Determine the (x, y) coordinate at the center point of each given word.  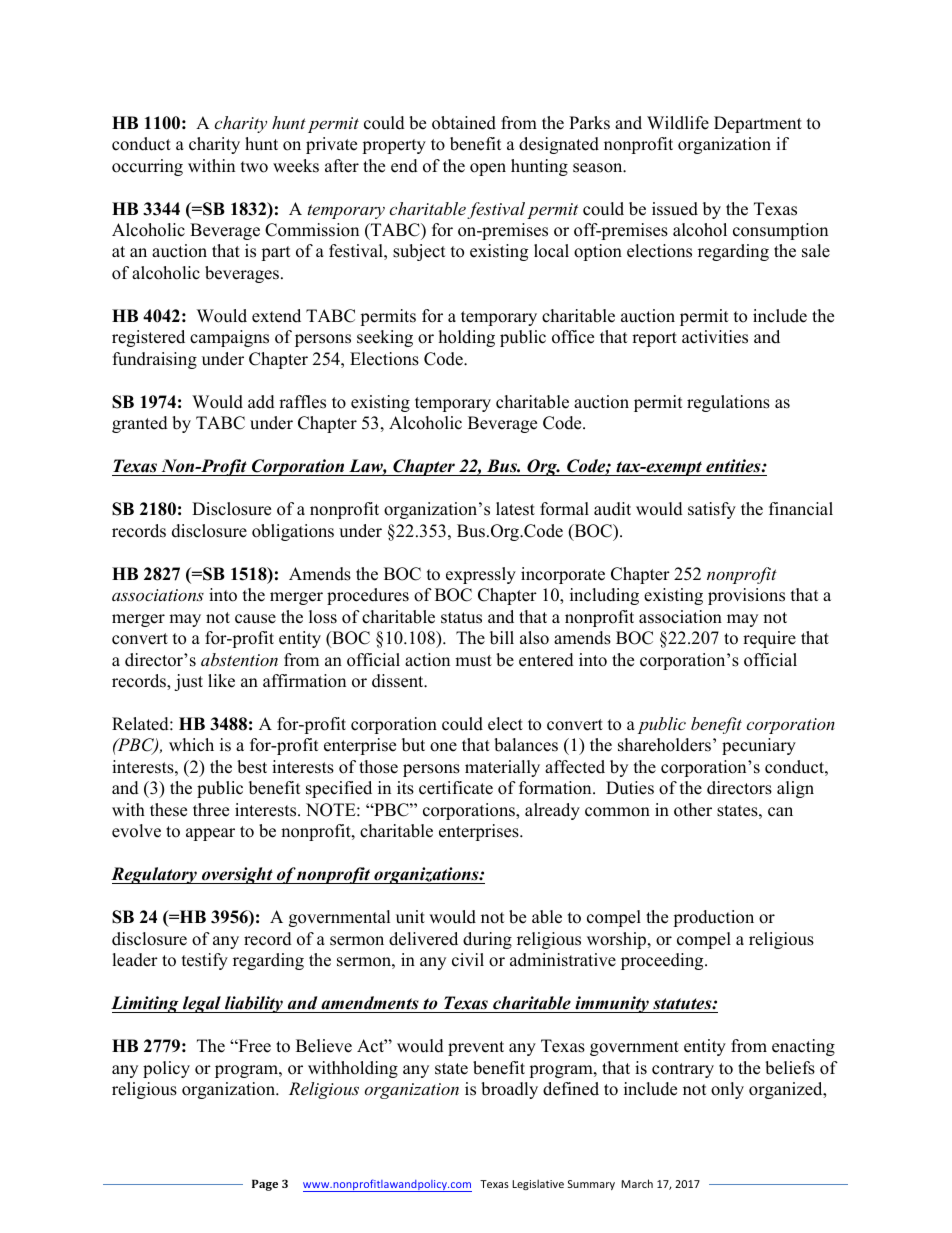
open (488, 169)
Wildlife (678, 123)
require (769, 639)
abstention (239, 659)
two (254, 167)
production (713, 918)
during (487, 940)
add (261, 402)
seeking (385, 338)
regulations (728, 403)
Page (265, 1185)
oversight (237, 875)
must (473, 661)
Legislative (538, 1184)
